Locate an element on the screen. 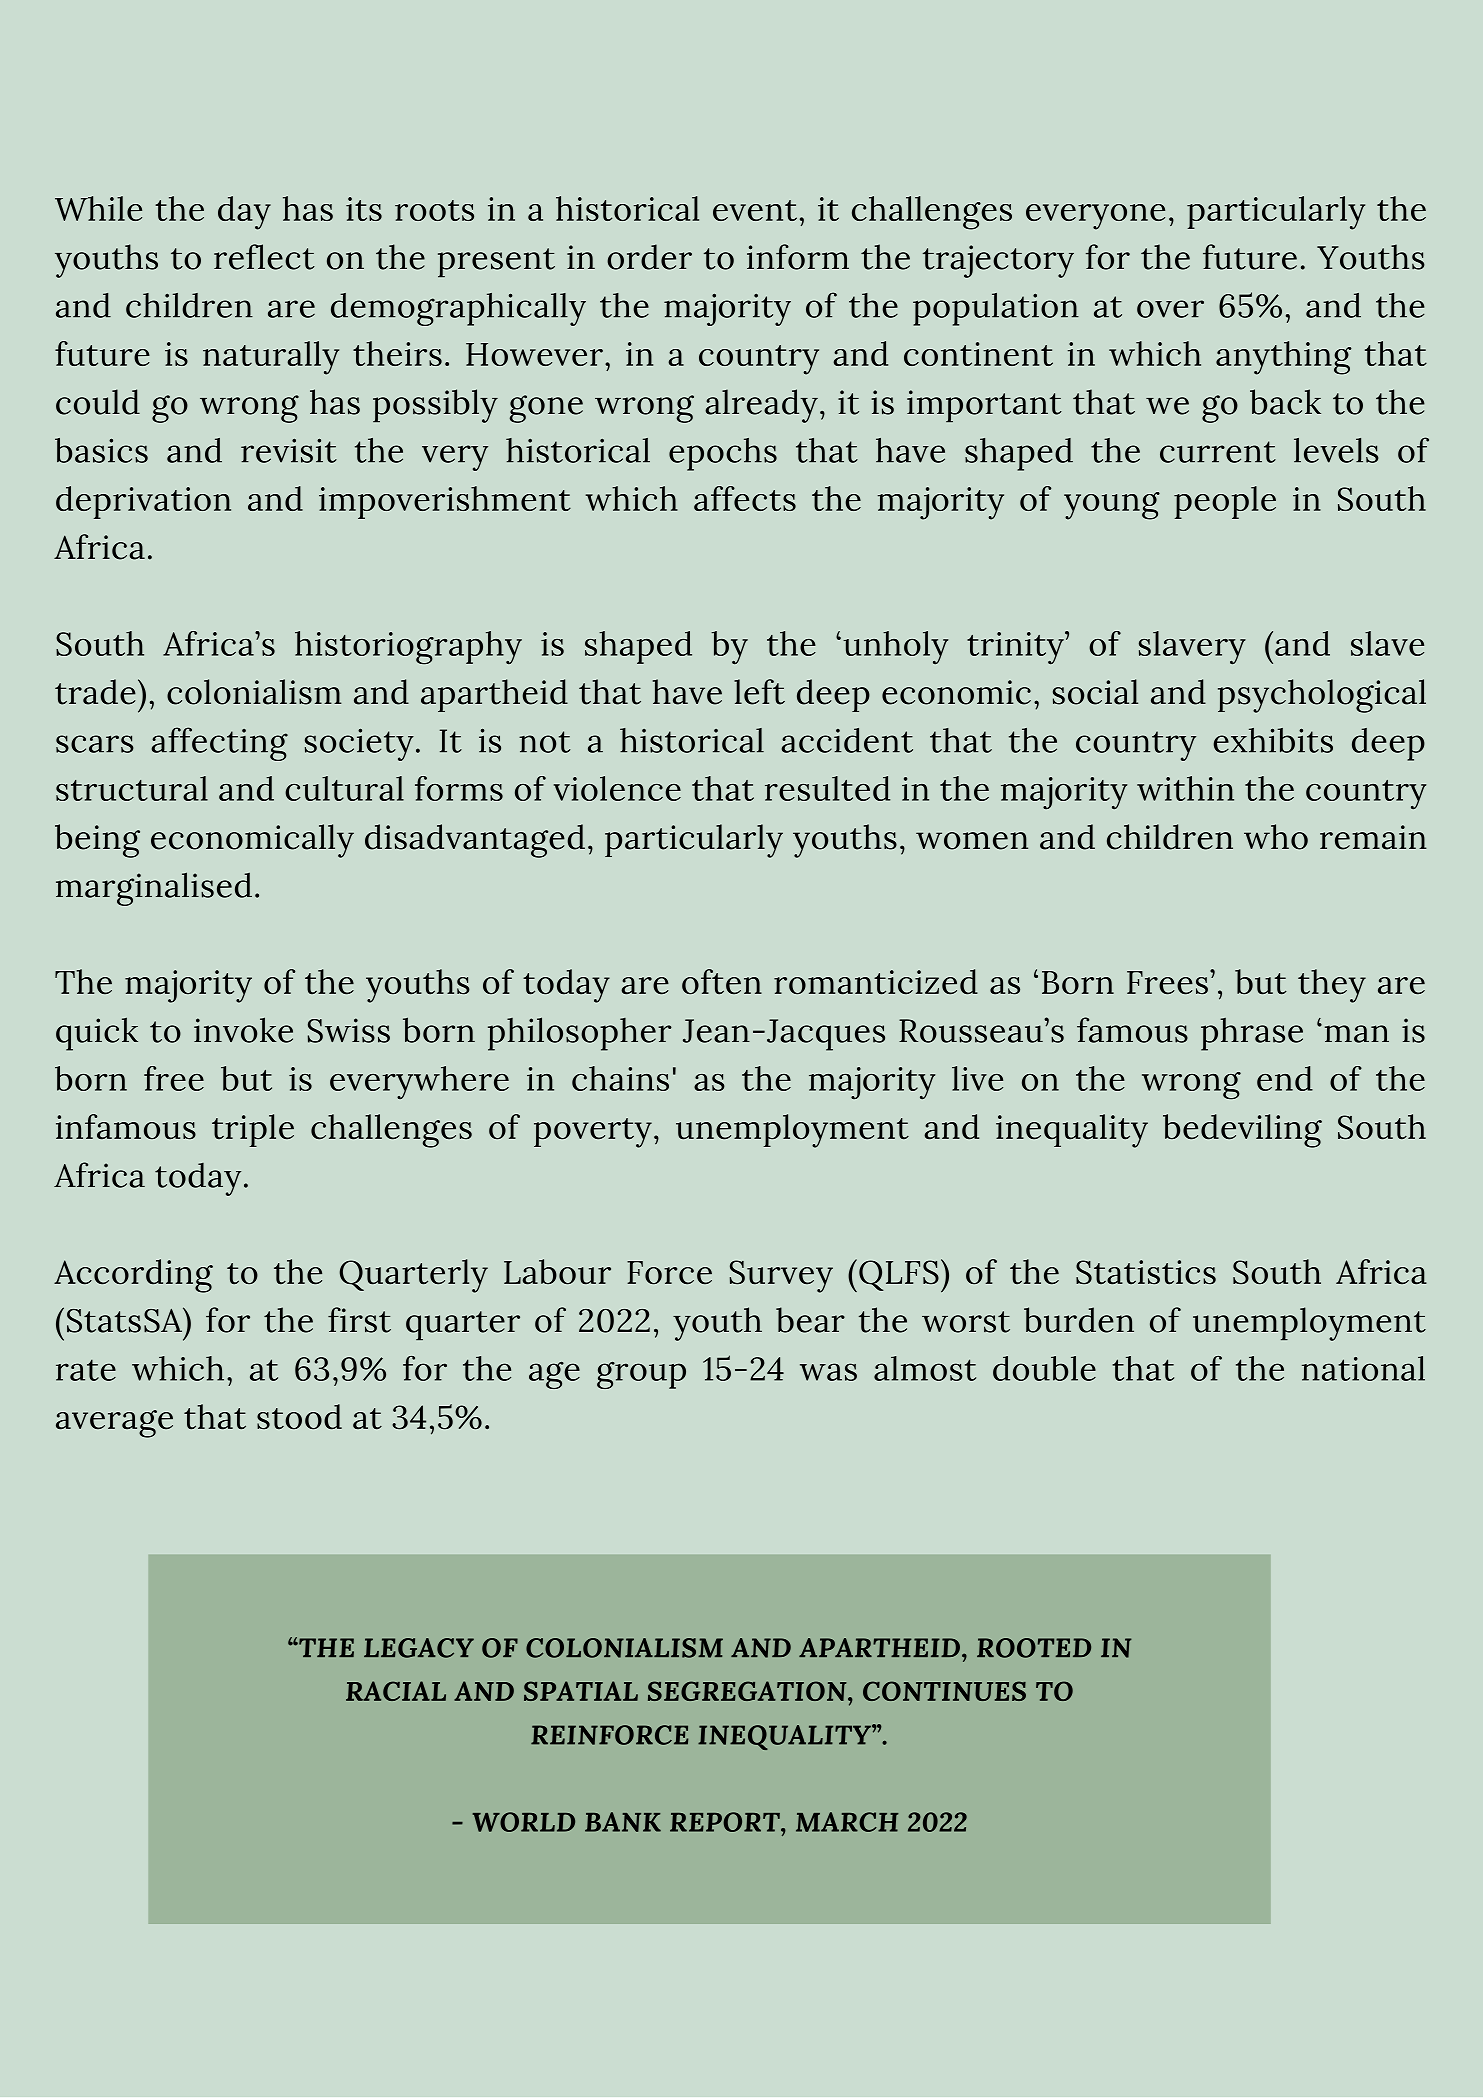 The height and width of the screenshot is (2099, 1483). RACIAL is located at coordinates (396, 1691).
